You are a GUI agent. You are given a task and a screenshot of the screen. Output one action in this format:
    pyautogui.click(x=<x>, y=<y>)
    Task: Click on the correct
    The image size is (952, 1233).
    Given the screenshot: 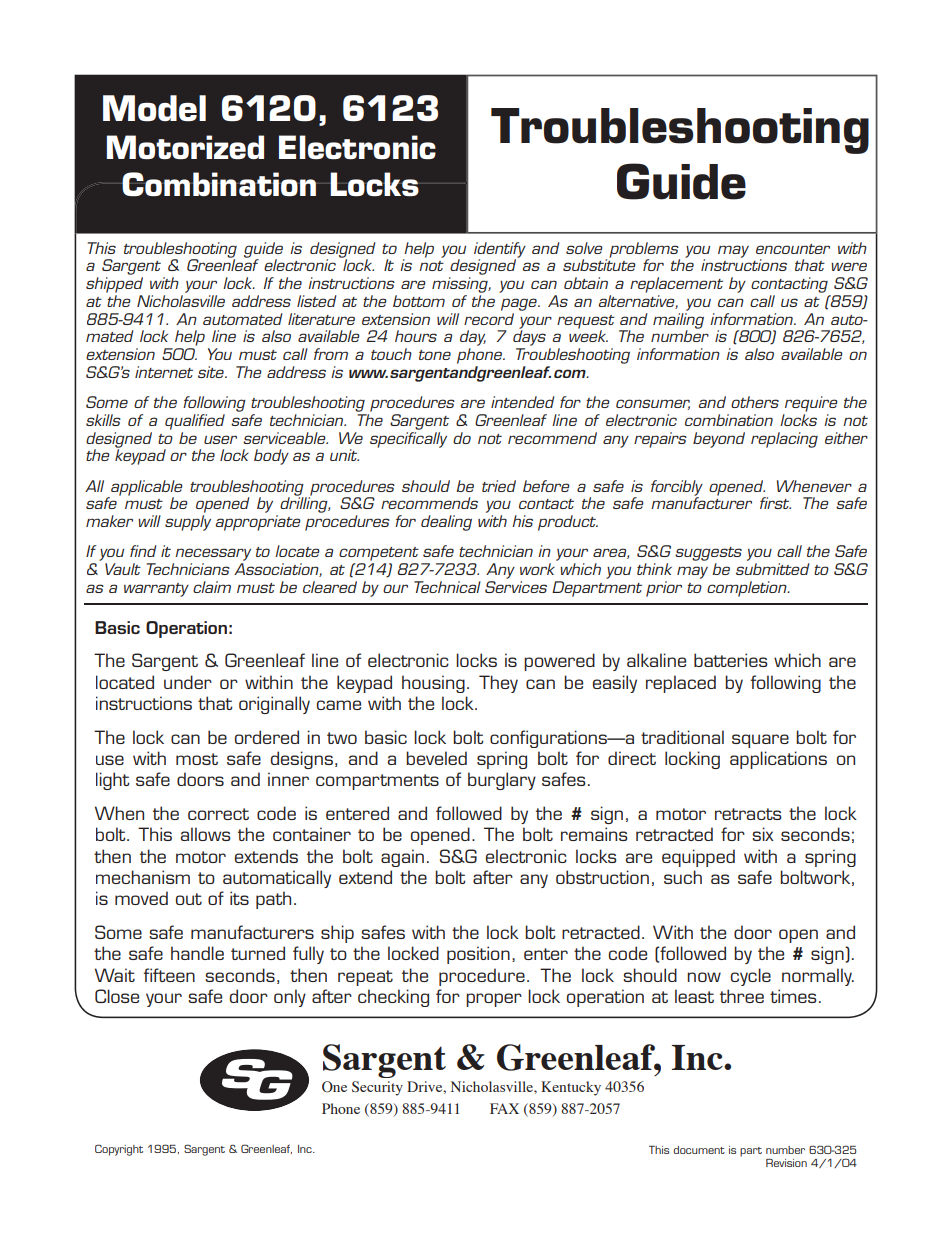 What is the action you would take?
    pyautogui.click(x=218, y=814)
